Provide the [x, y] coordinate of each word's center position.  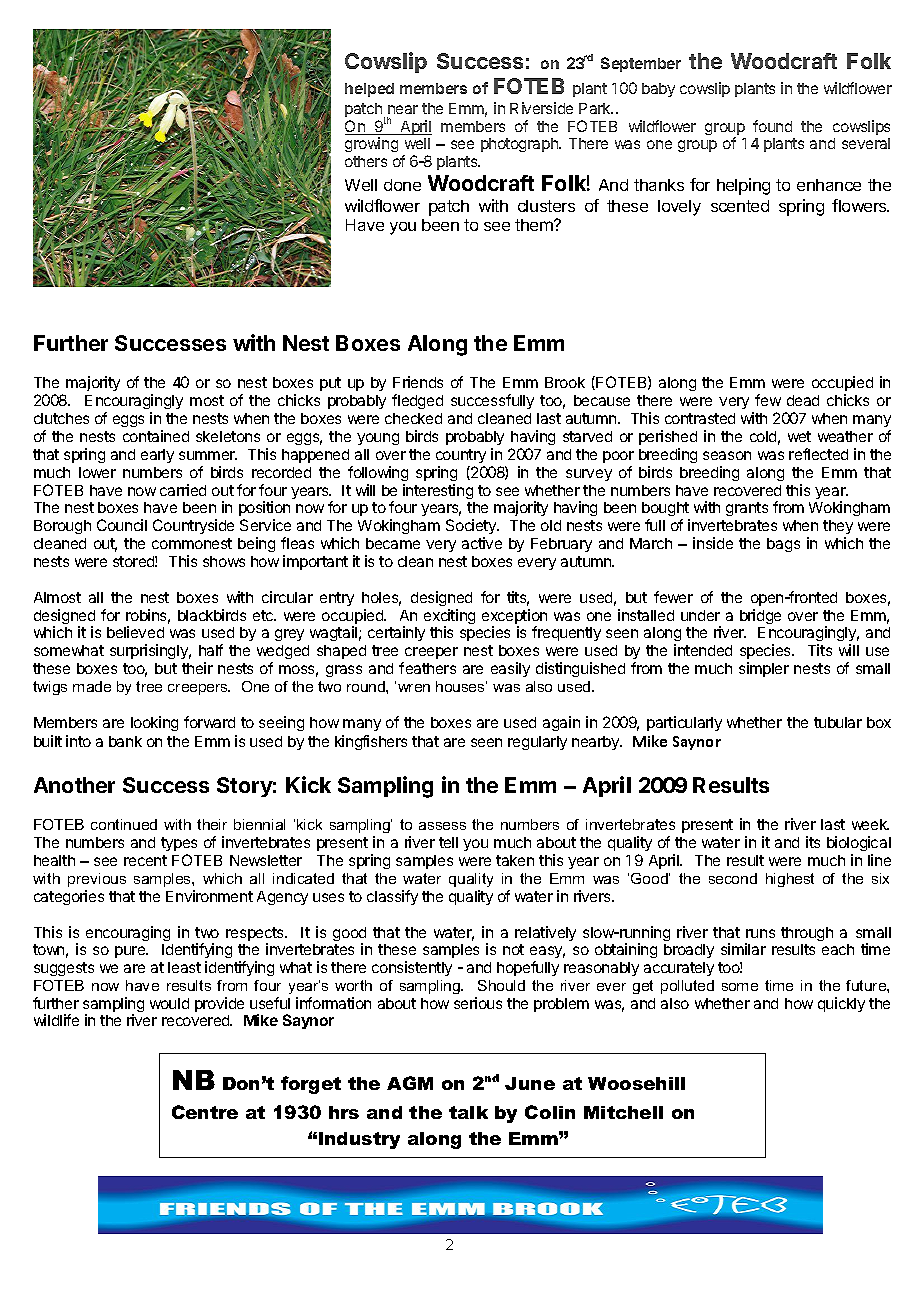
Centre [205, 1112]
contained [156, 436]
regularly [537, 743]
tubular [838, 722]
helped [369, 90]
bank [125, 741]
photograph [520, 145]
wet [799, 436]
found [772, 126]
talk [468, 1112]
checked [413, 418]
